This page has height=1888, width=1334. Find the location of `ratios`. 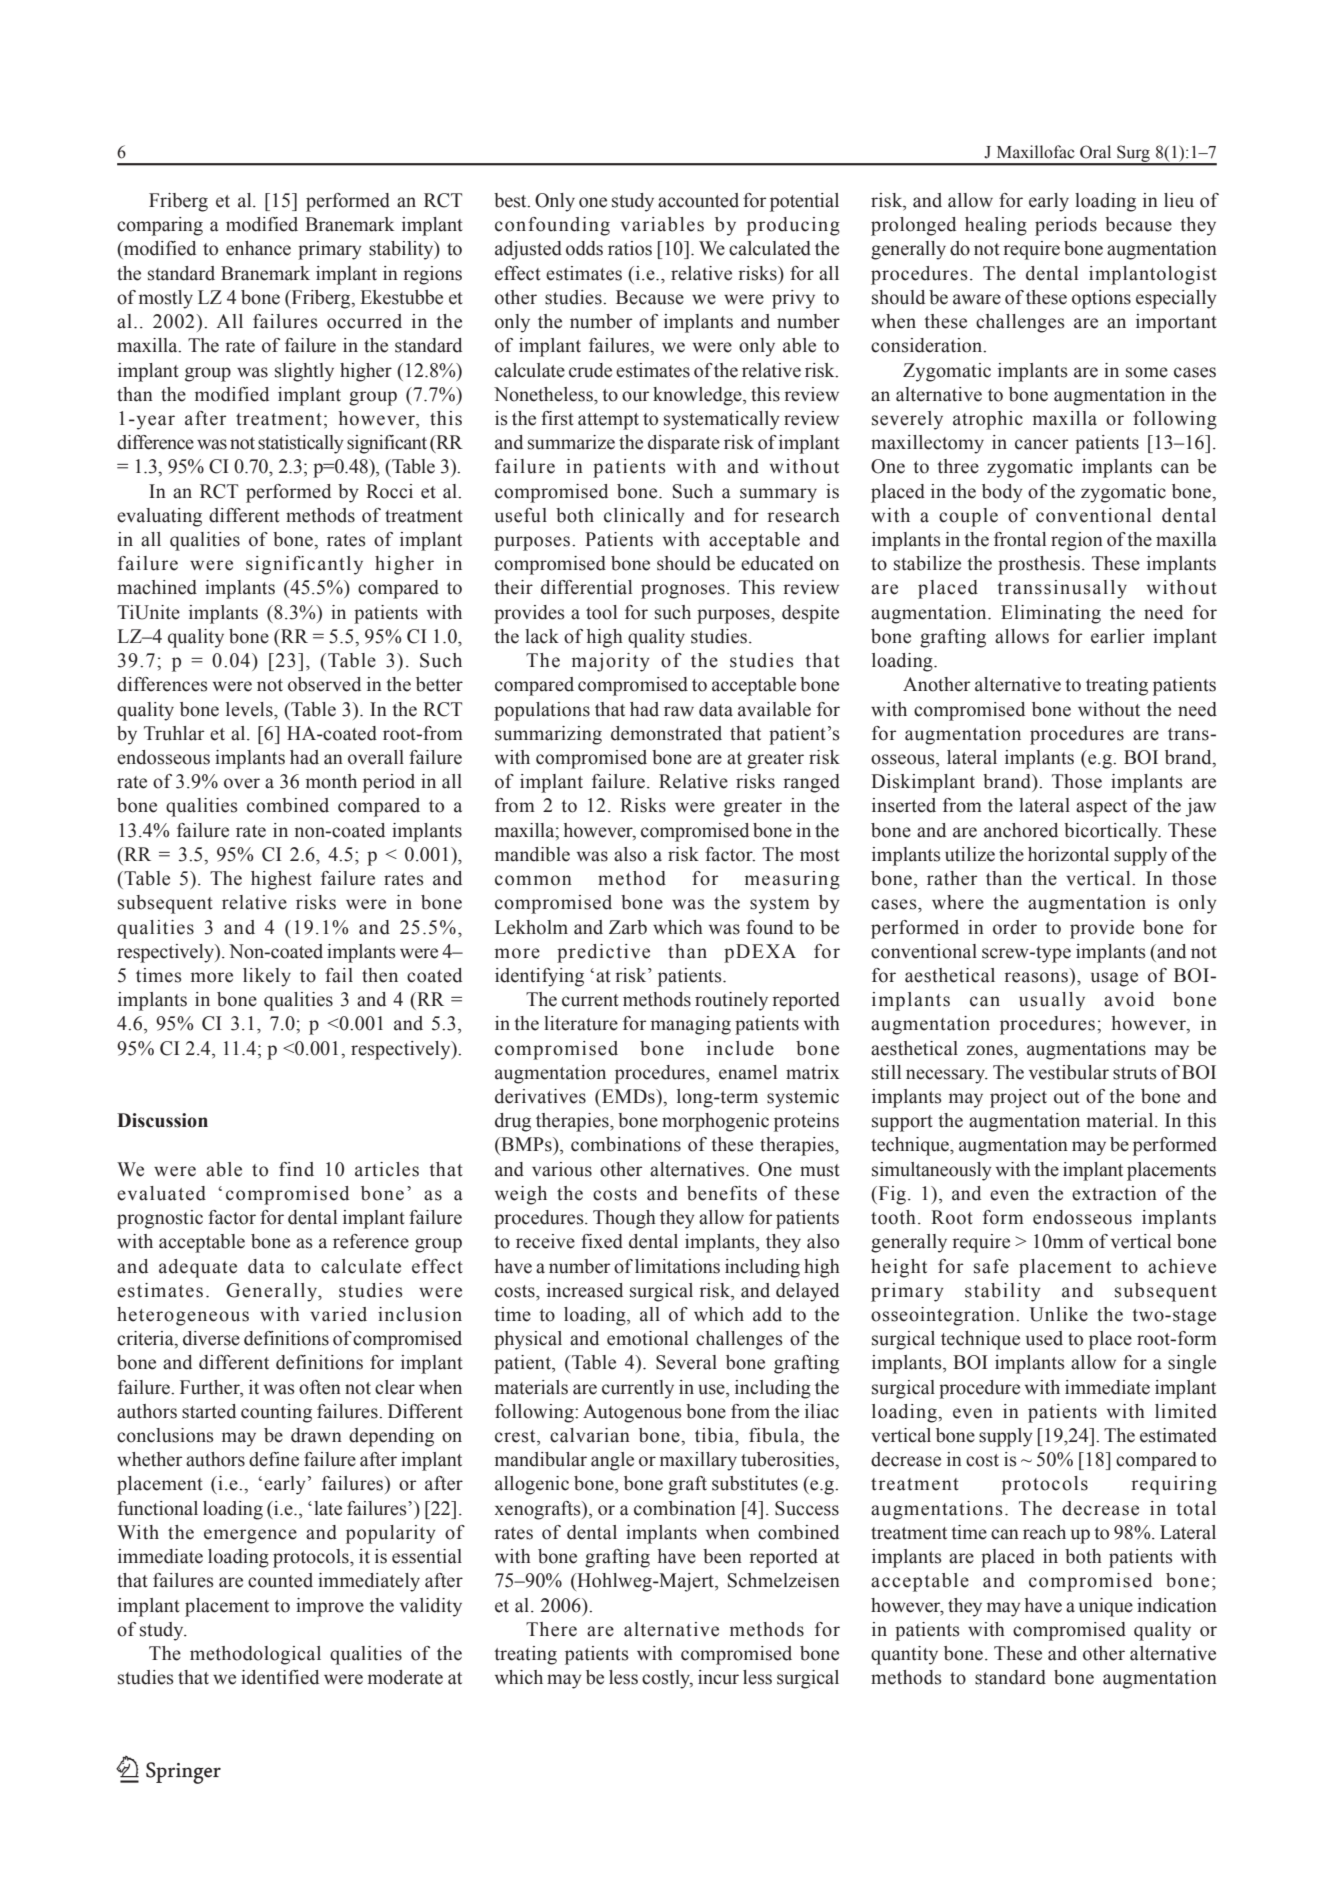

ratios is located at coordinates (630, 248).
